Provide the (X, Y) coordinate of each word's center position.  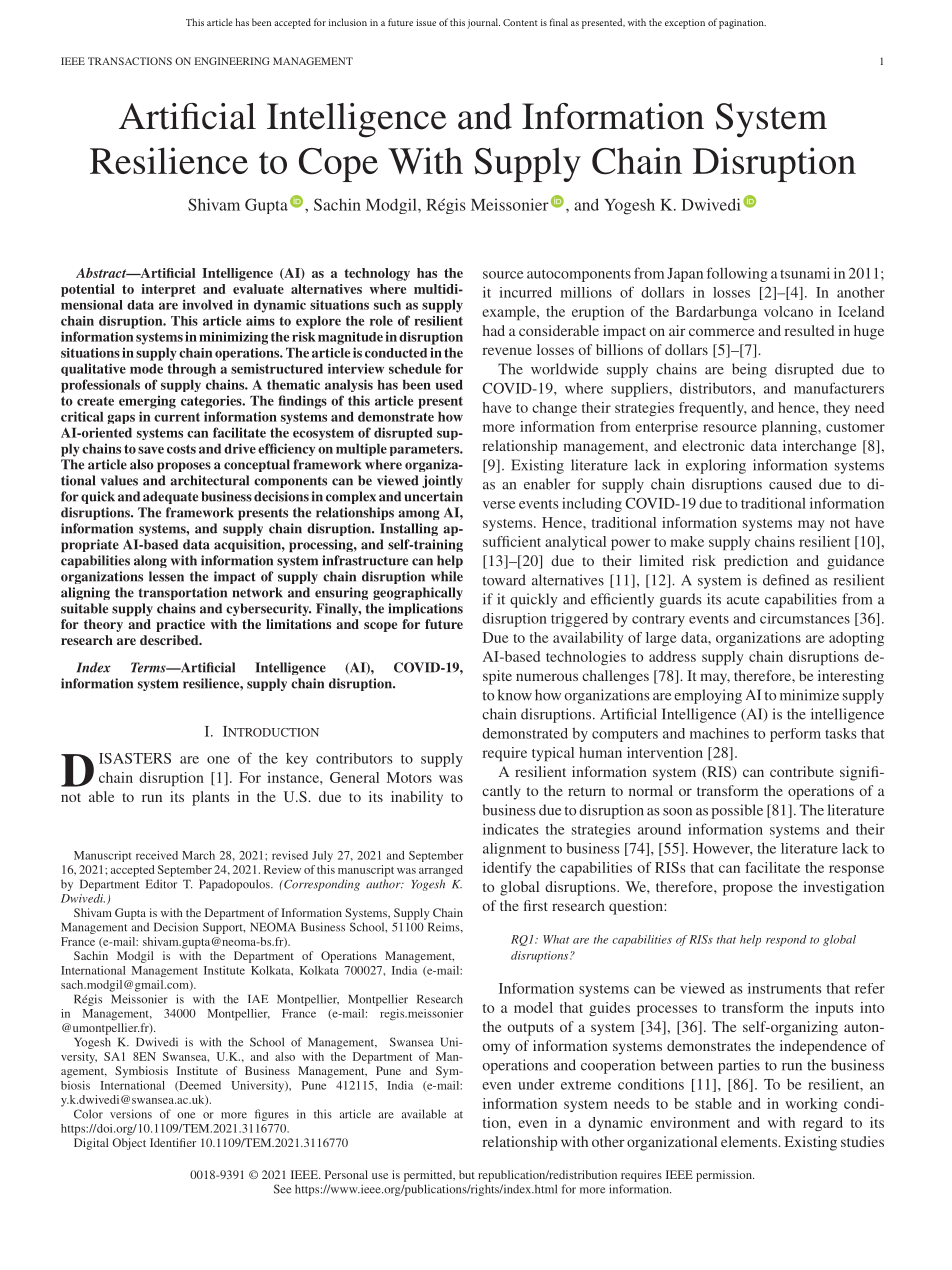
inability (417, 798)
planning (790, 428)
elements (750, 1141)
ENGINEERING (232, 61)
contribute (802, 771)
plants (210, 798)
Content (520, 22)
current (177, 417)
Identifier (173, 1142)
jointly (442, 481)
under (536, 1084)
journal (483, 23)
